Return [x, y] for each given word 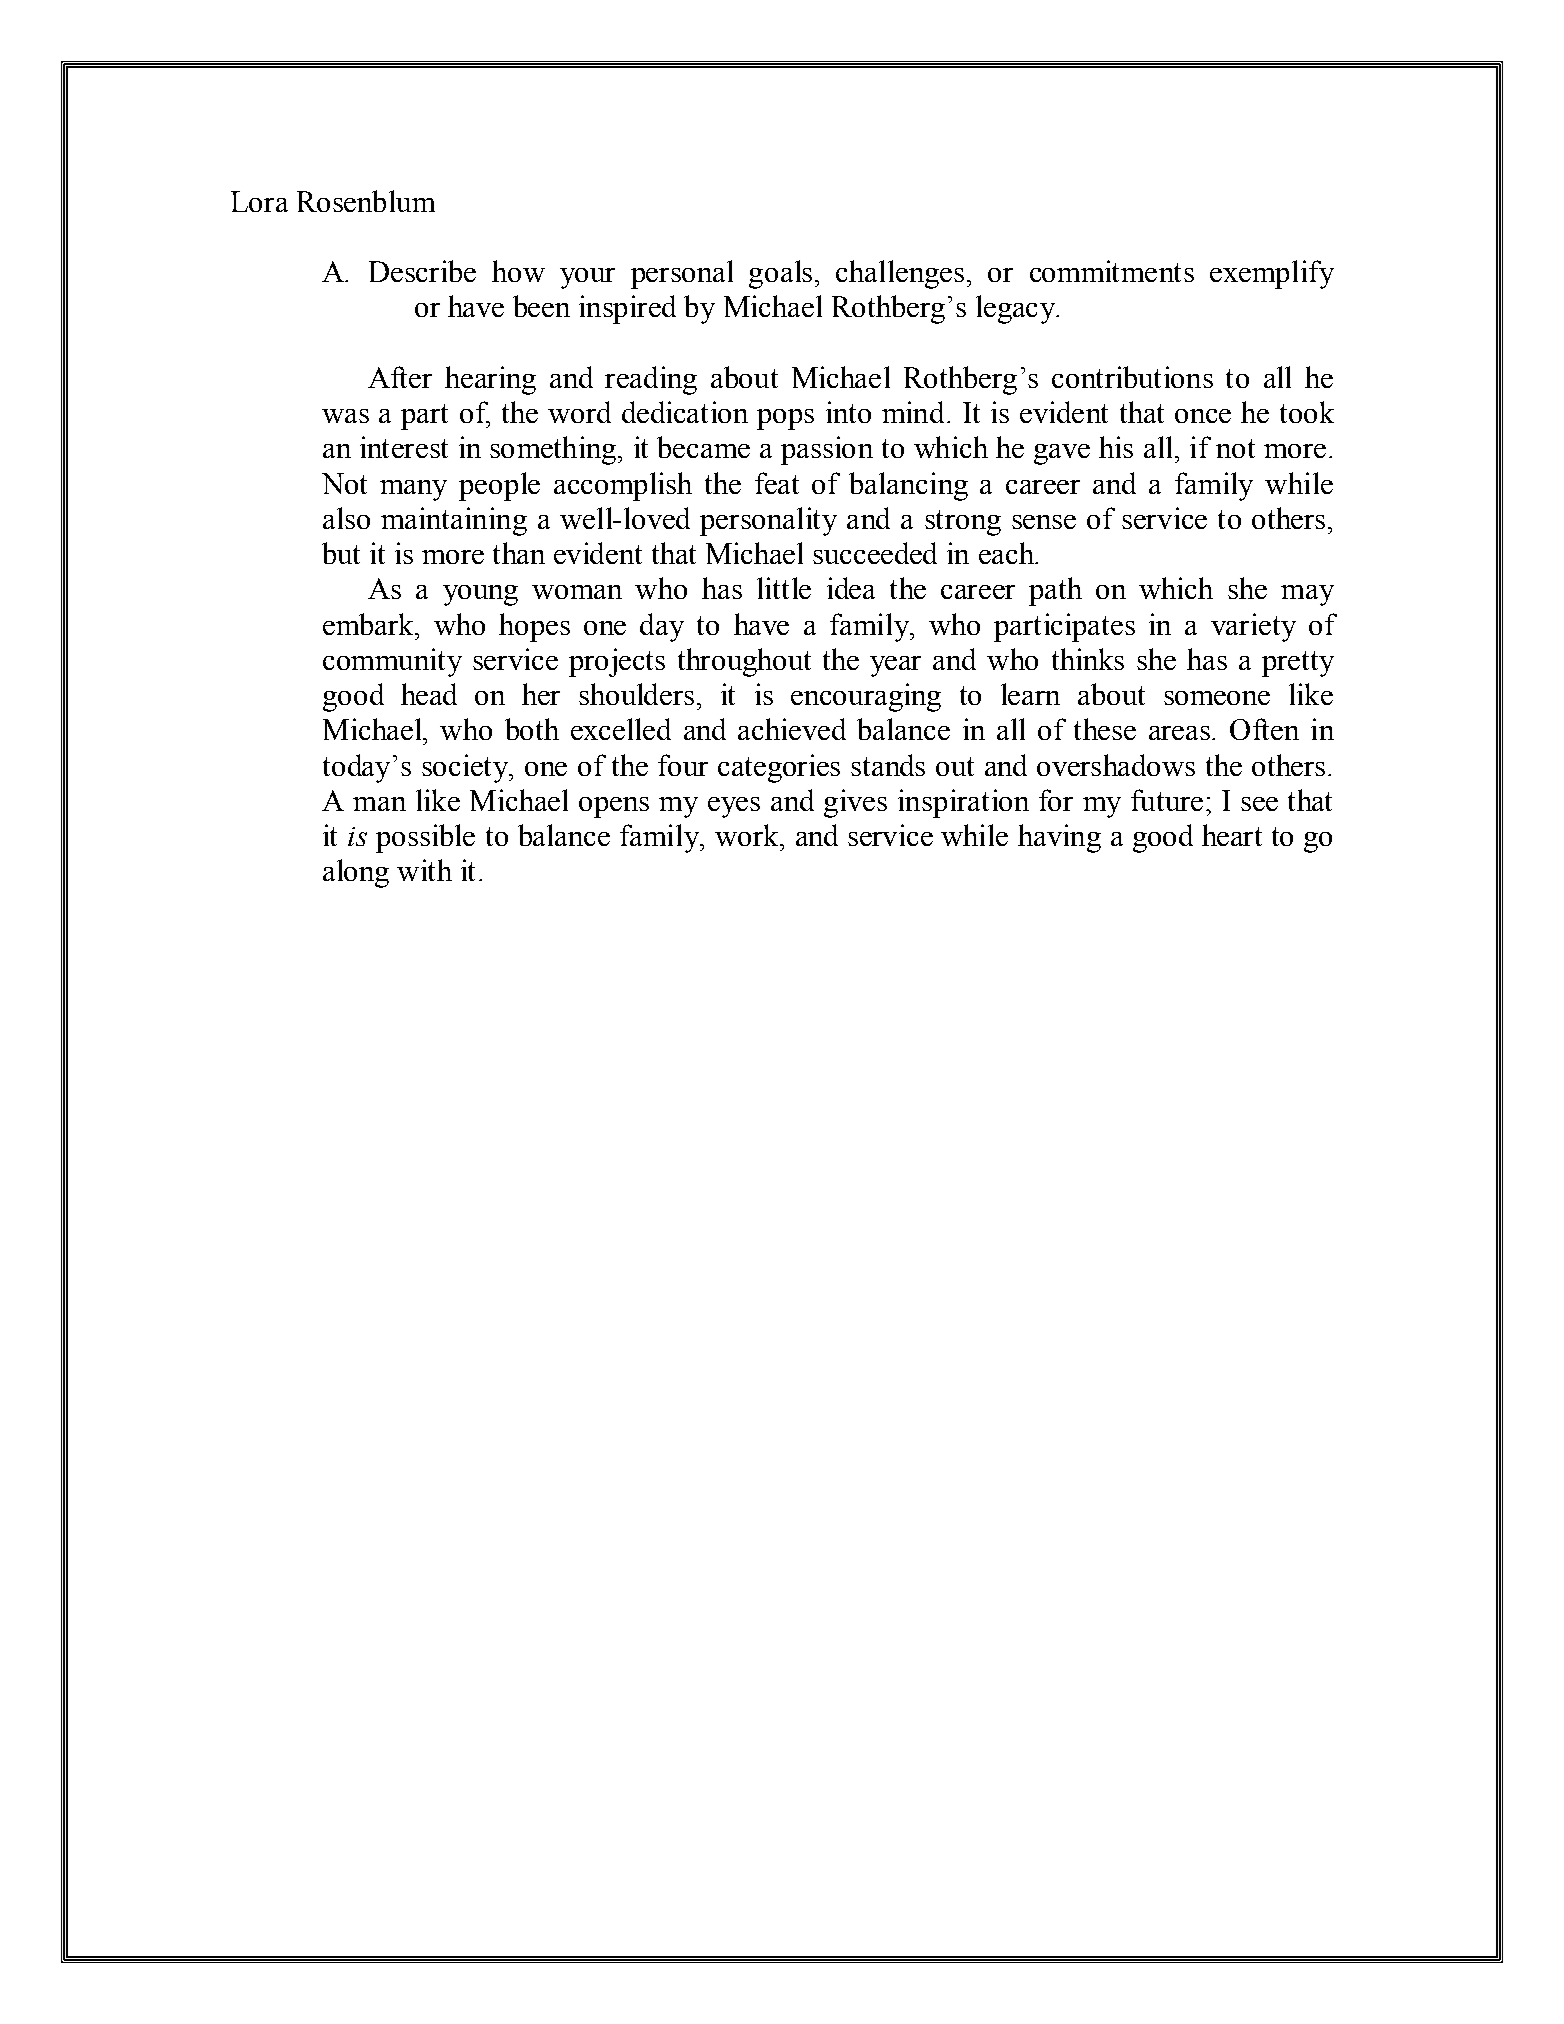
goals [780, 274]
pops [785, 419]
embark [369, 624]
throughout [744, 662]
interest [404, 447]
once [1203, 416]
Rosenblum [366, 201]
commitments [1112, 271]
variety [1253, 627]
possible [425, 838]
